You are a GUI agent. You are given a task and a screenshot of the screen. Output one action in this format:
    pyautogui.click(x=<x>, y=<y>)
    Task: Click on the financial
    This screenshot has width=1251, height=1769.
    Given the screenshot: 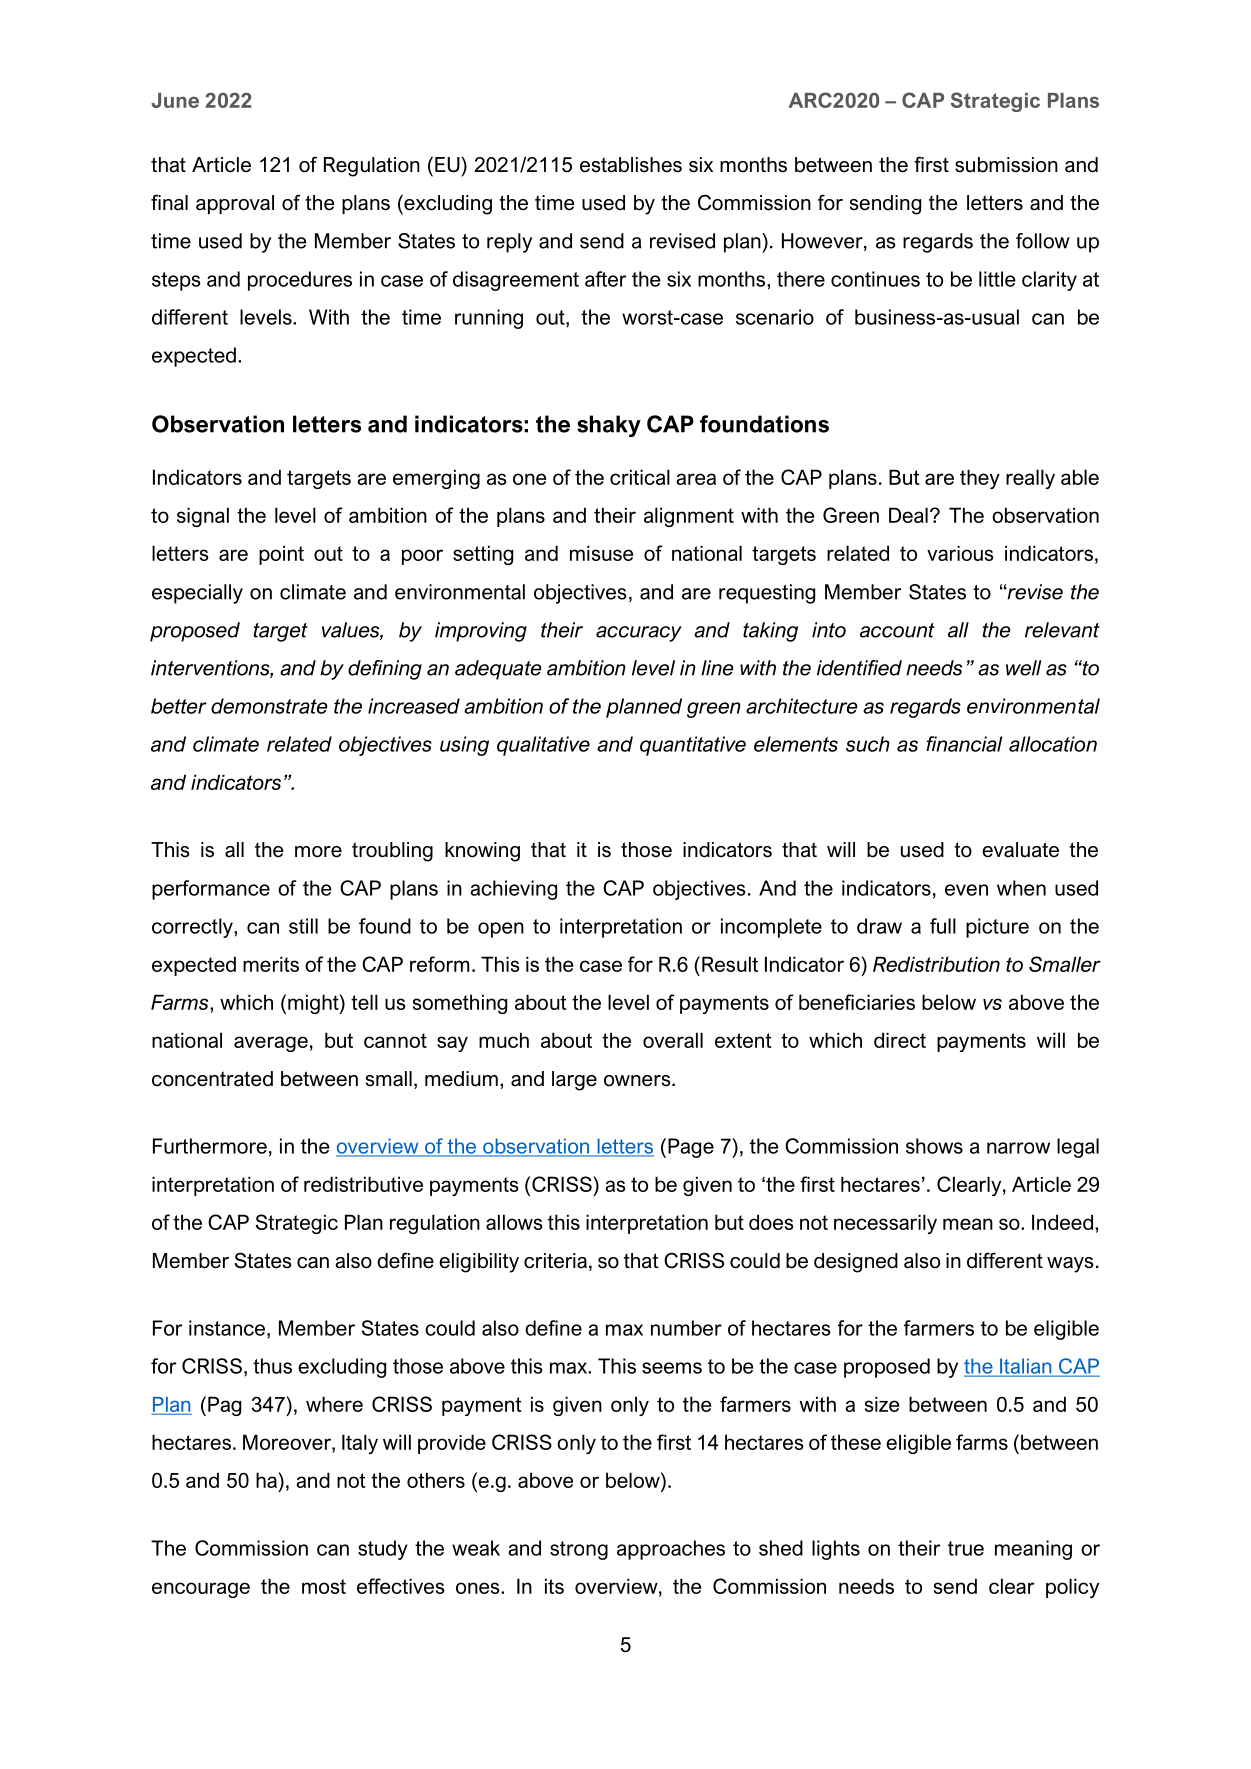 What is the action you would take?
    pyautogui.click(x=964, y=744)
